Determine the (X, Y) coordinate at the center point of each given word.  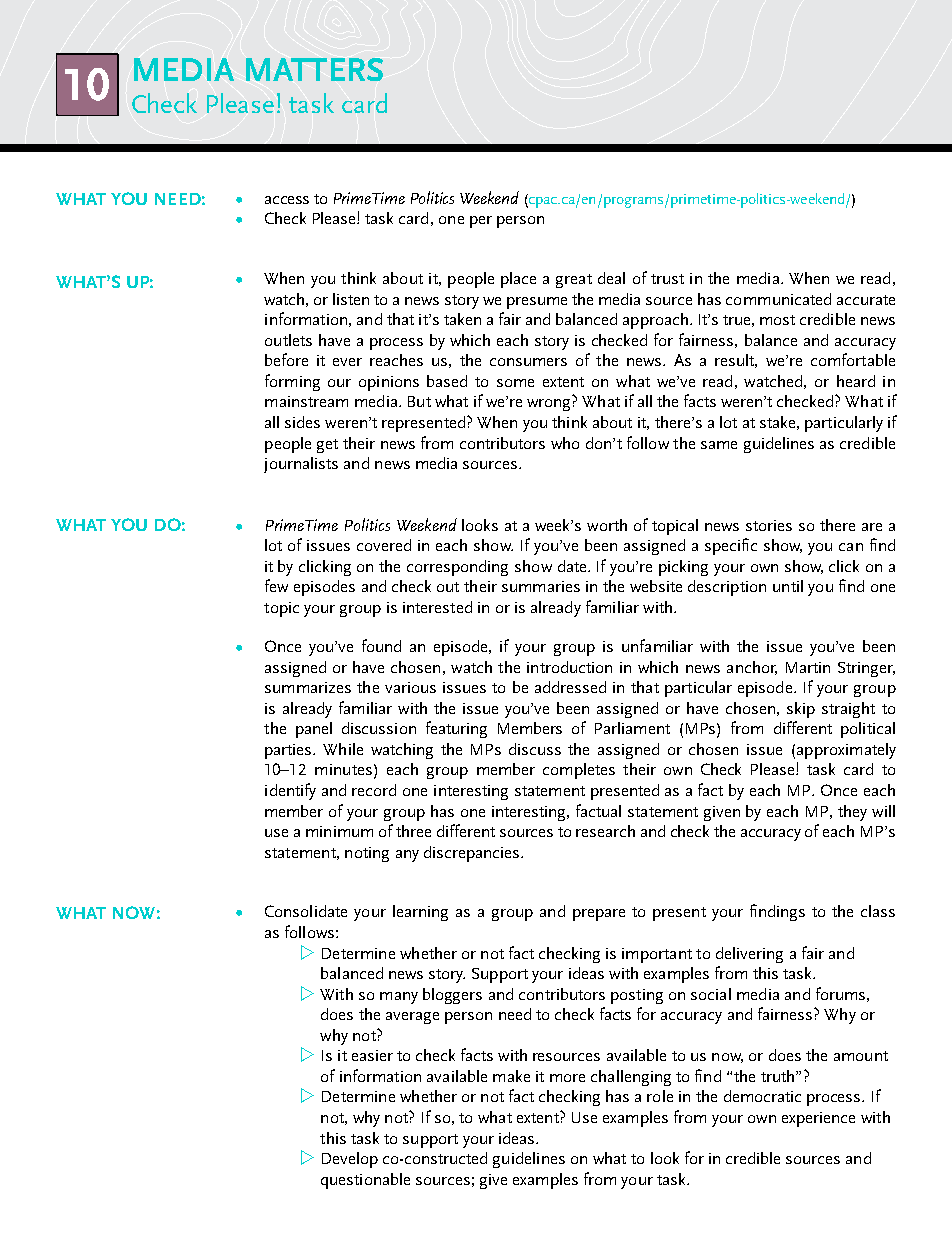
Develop (350, 1160)
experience (818, 1119)
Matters (314, 69)
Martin (808, 667)
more (567, 1078)
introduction (569, 667)
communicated (778, 299)
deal (611, 278)
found (381, 645)
